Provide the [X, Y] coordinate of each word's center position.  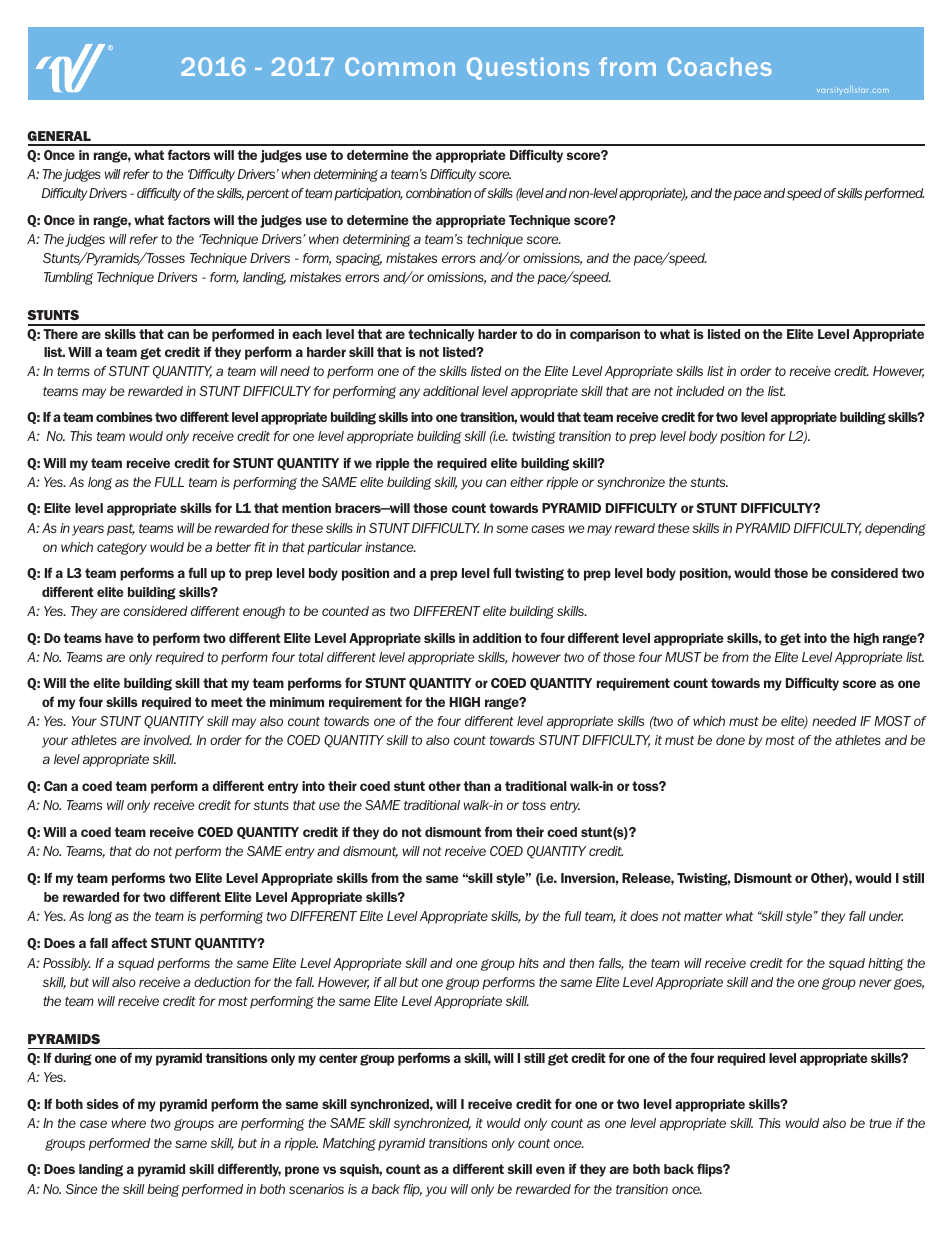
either [526, 482]
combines [124, 417]
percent [267, 195]
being [163, 1190]
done [730, 740]
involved [167, 740]
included [700, 391]
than [476, 786]
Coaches [719, 66]
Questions [528, 68]
